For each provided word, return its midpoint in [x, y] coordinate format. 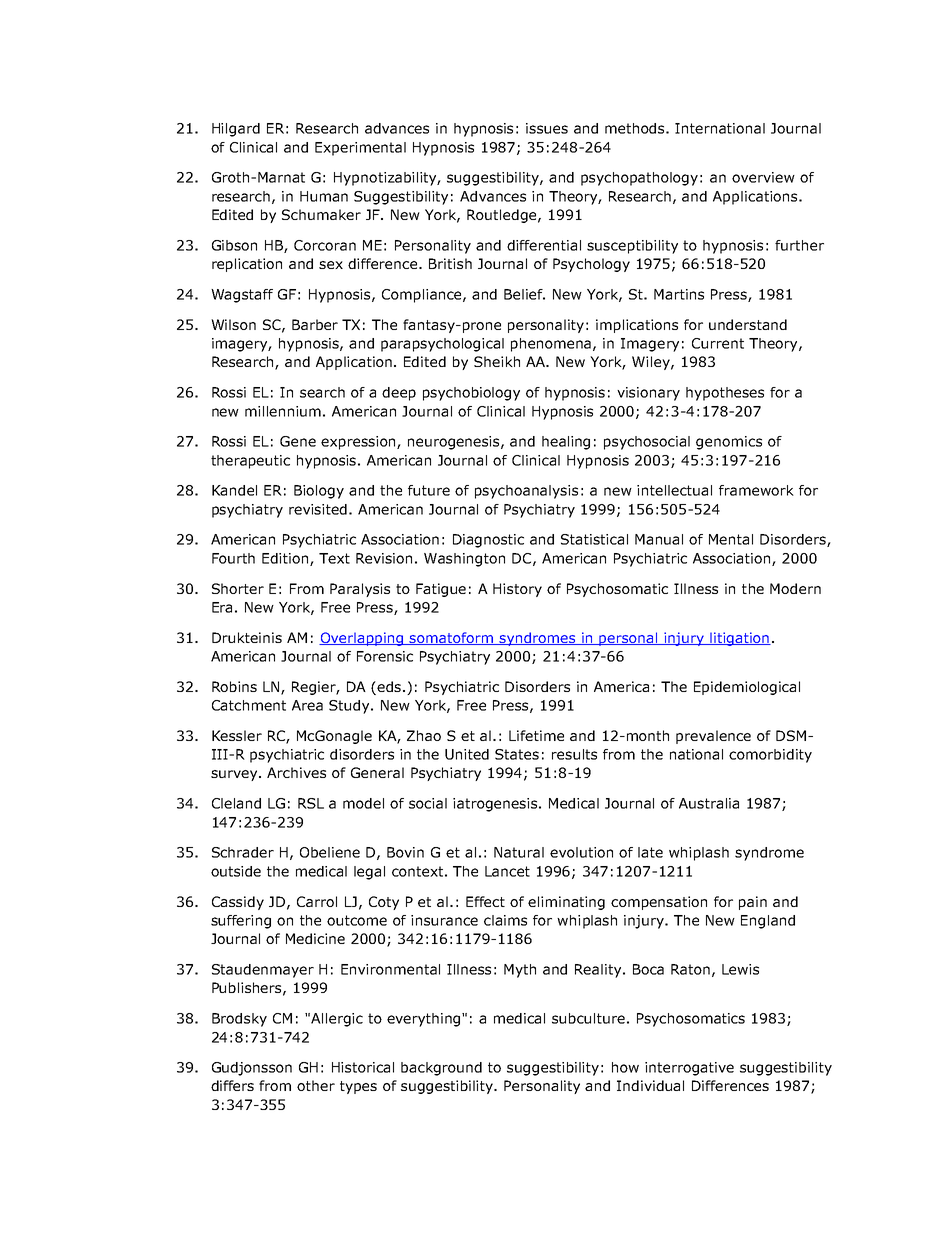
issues [547, 128]
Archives [296, 772]
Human [324, 196]
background [441, 1069]
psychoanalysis [526, 492]
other [316, 1085]
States [517, 754]
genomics [729, 443]
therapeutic [250, 462]
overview [763, 177]
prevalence [713, 737]
